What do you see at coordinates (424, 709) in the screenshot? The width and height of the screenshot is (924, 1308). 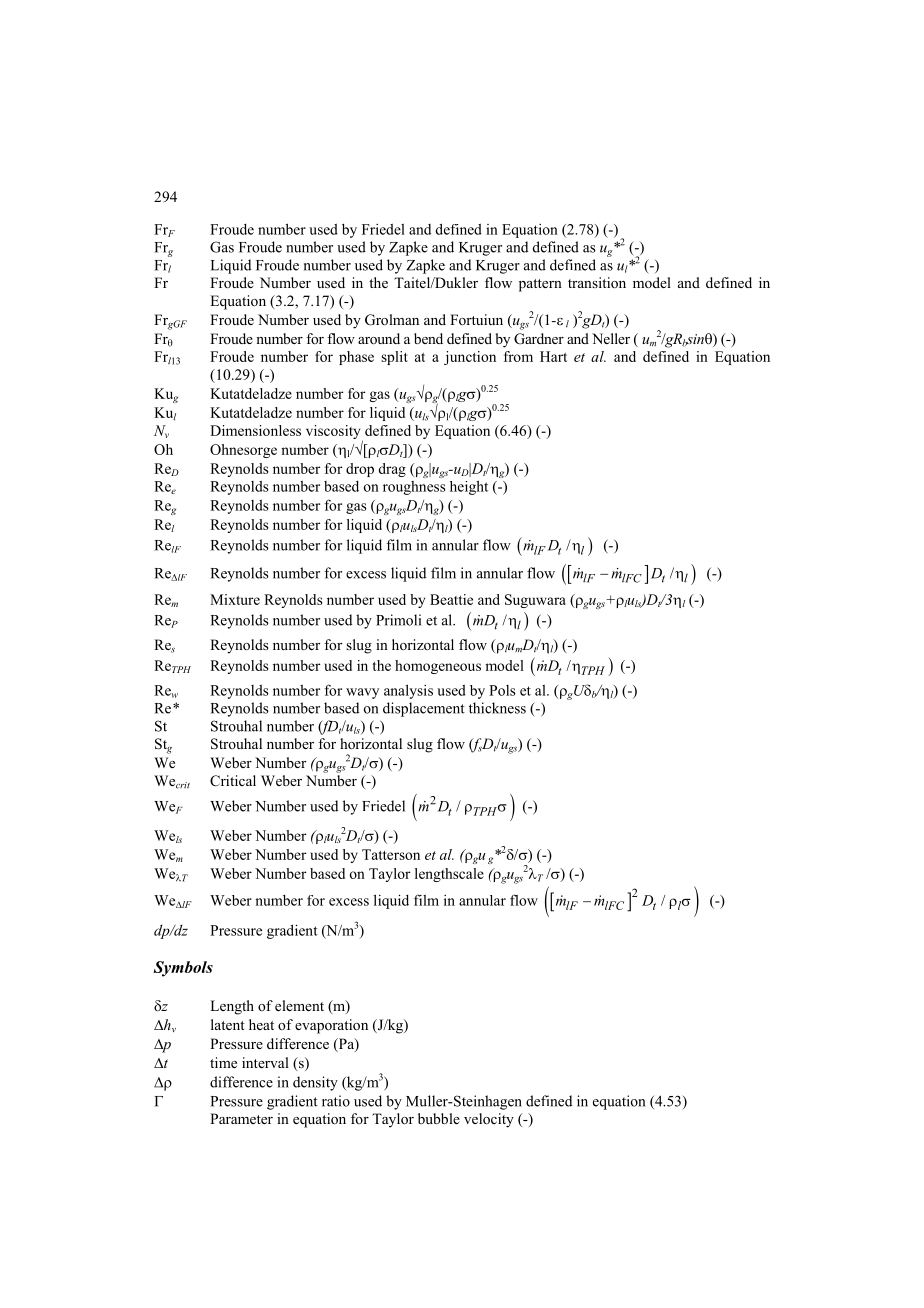 I see `displacement` at bounding box center [424, 709].
